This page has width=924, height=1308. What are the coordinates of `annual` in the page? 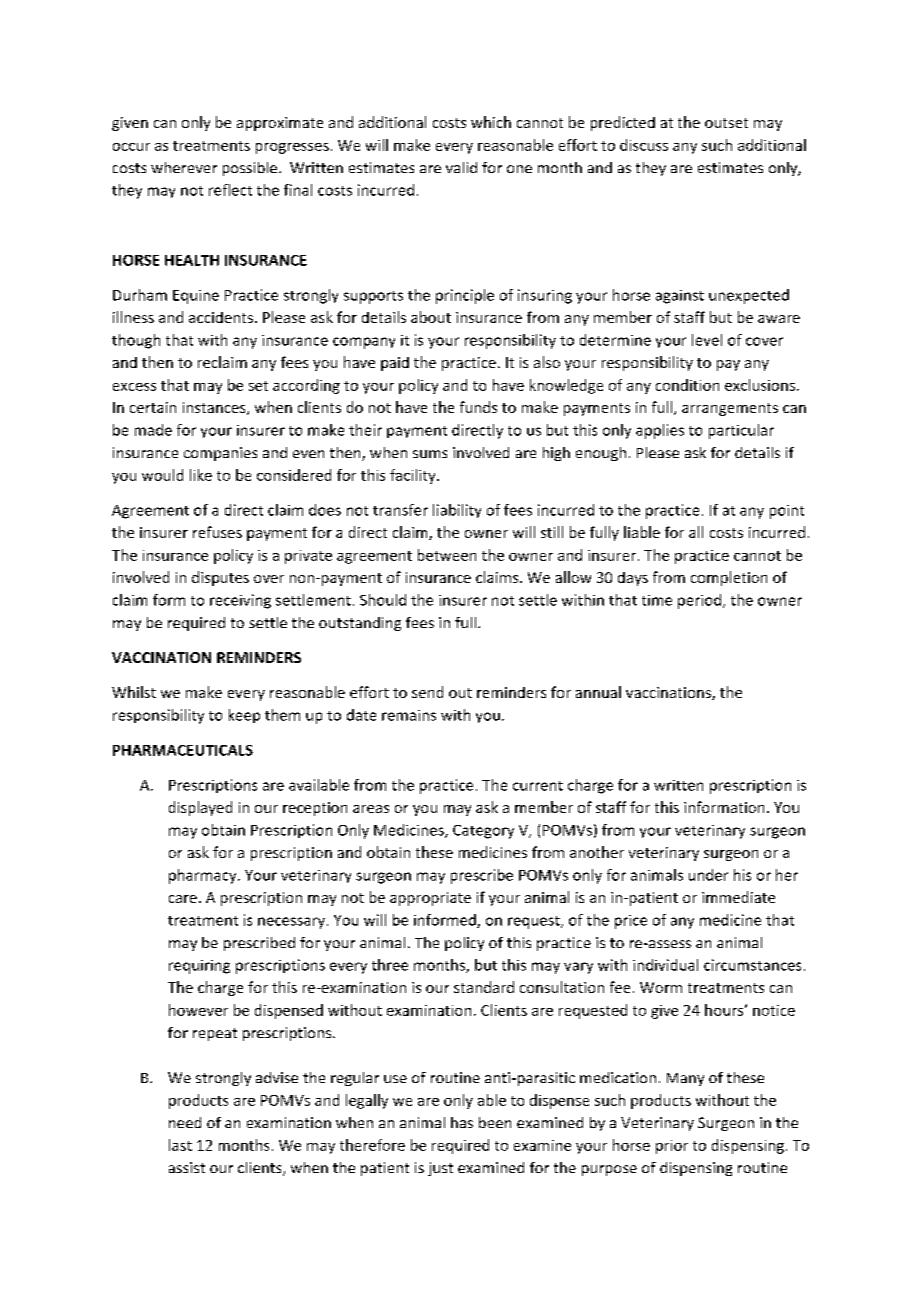 It's located at (598, 692).
